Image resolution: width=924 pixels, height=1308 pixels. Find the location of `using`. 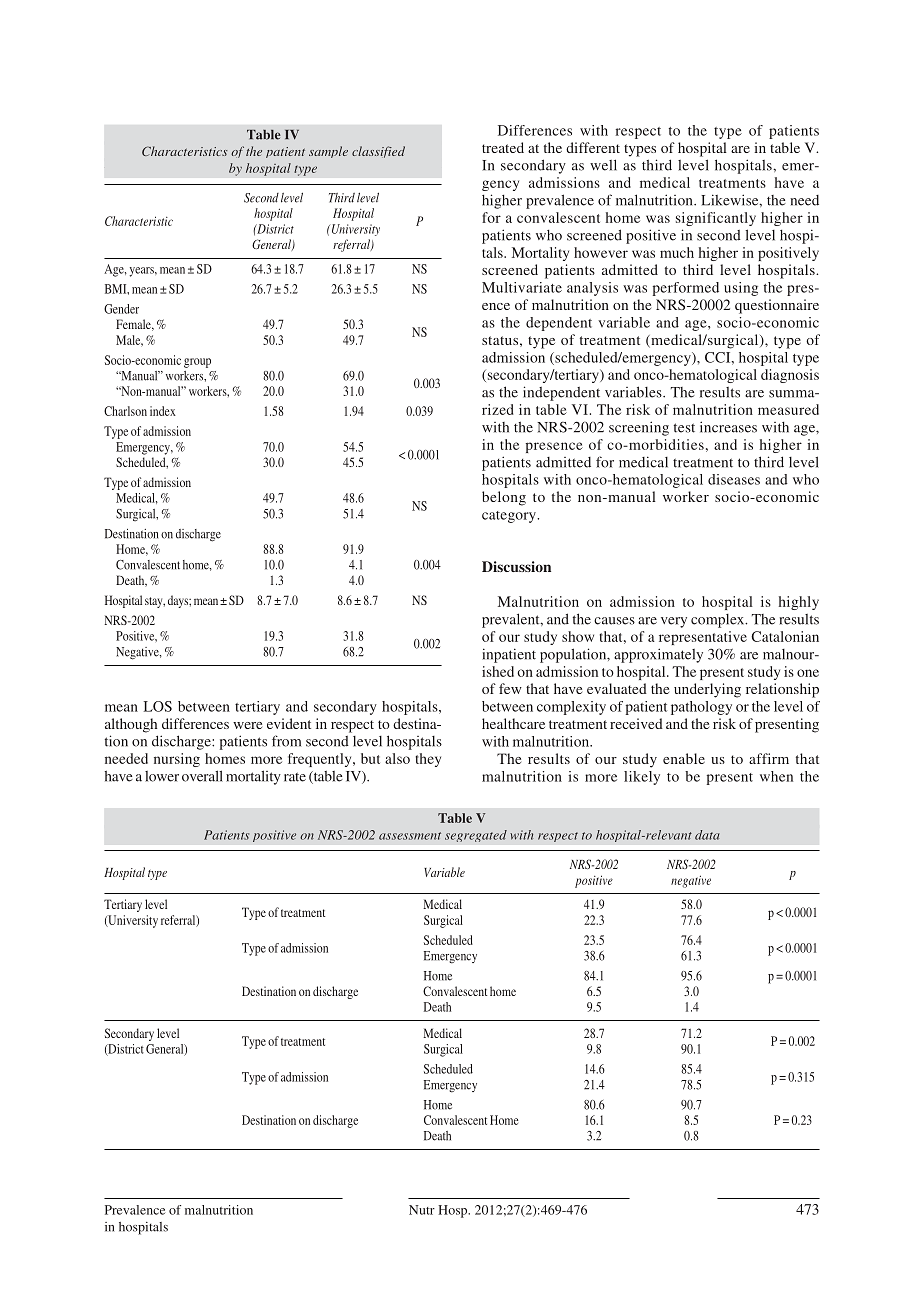

using is located at coordinates (741, 289).
